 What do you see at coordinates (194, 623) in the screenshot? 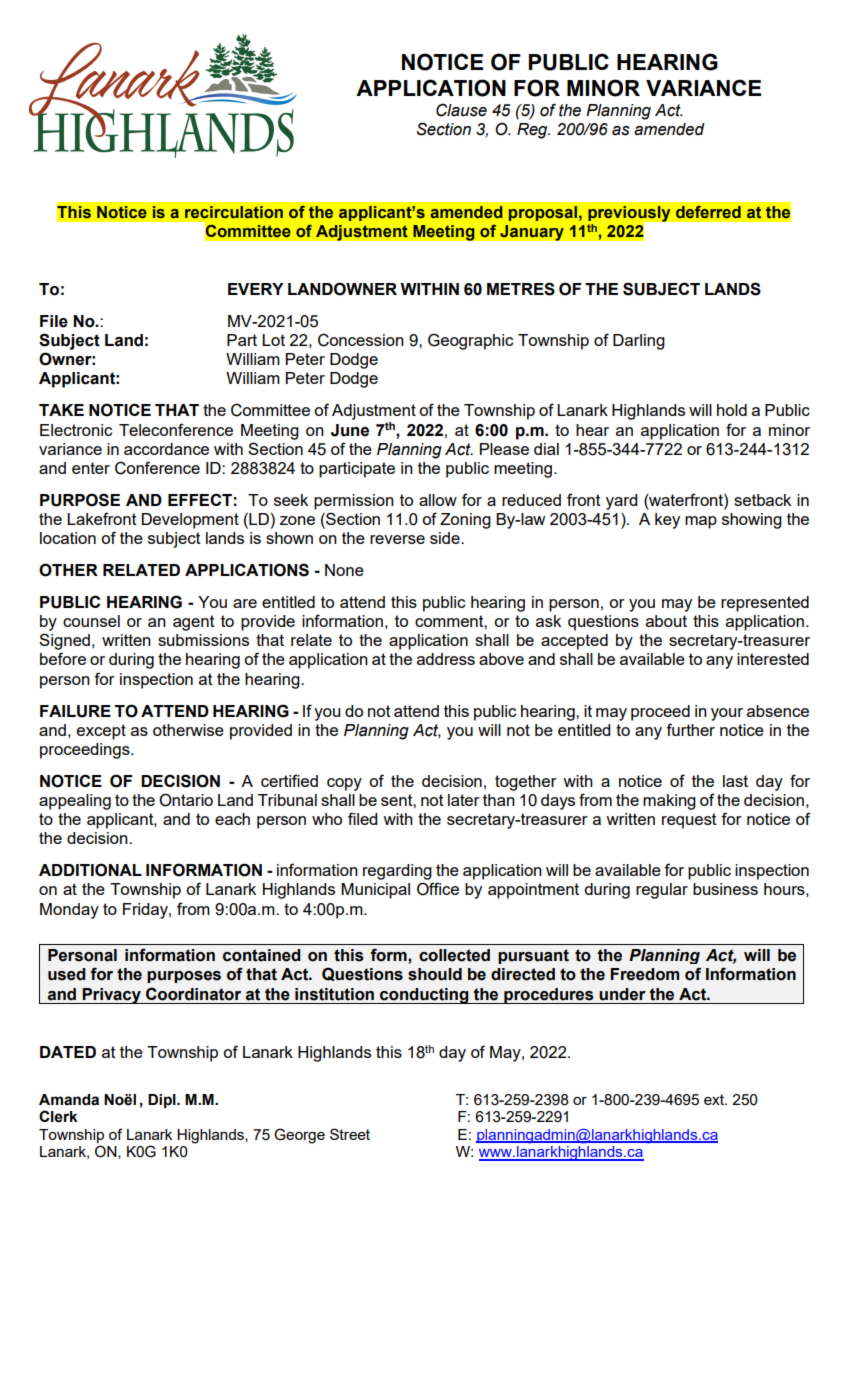
I see `agent` at bounding box center [194, 623].
